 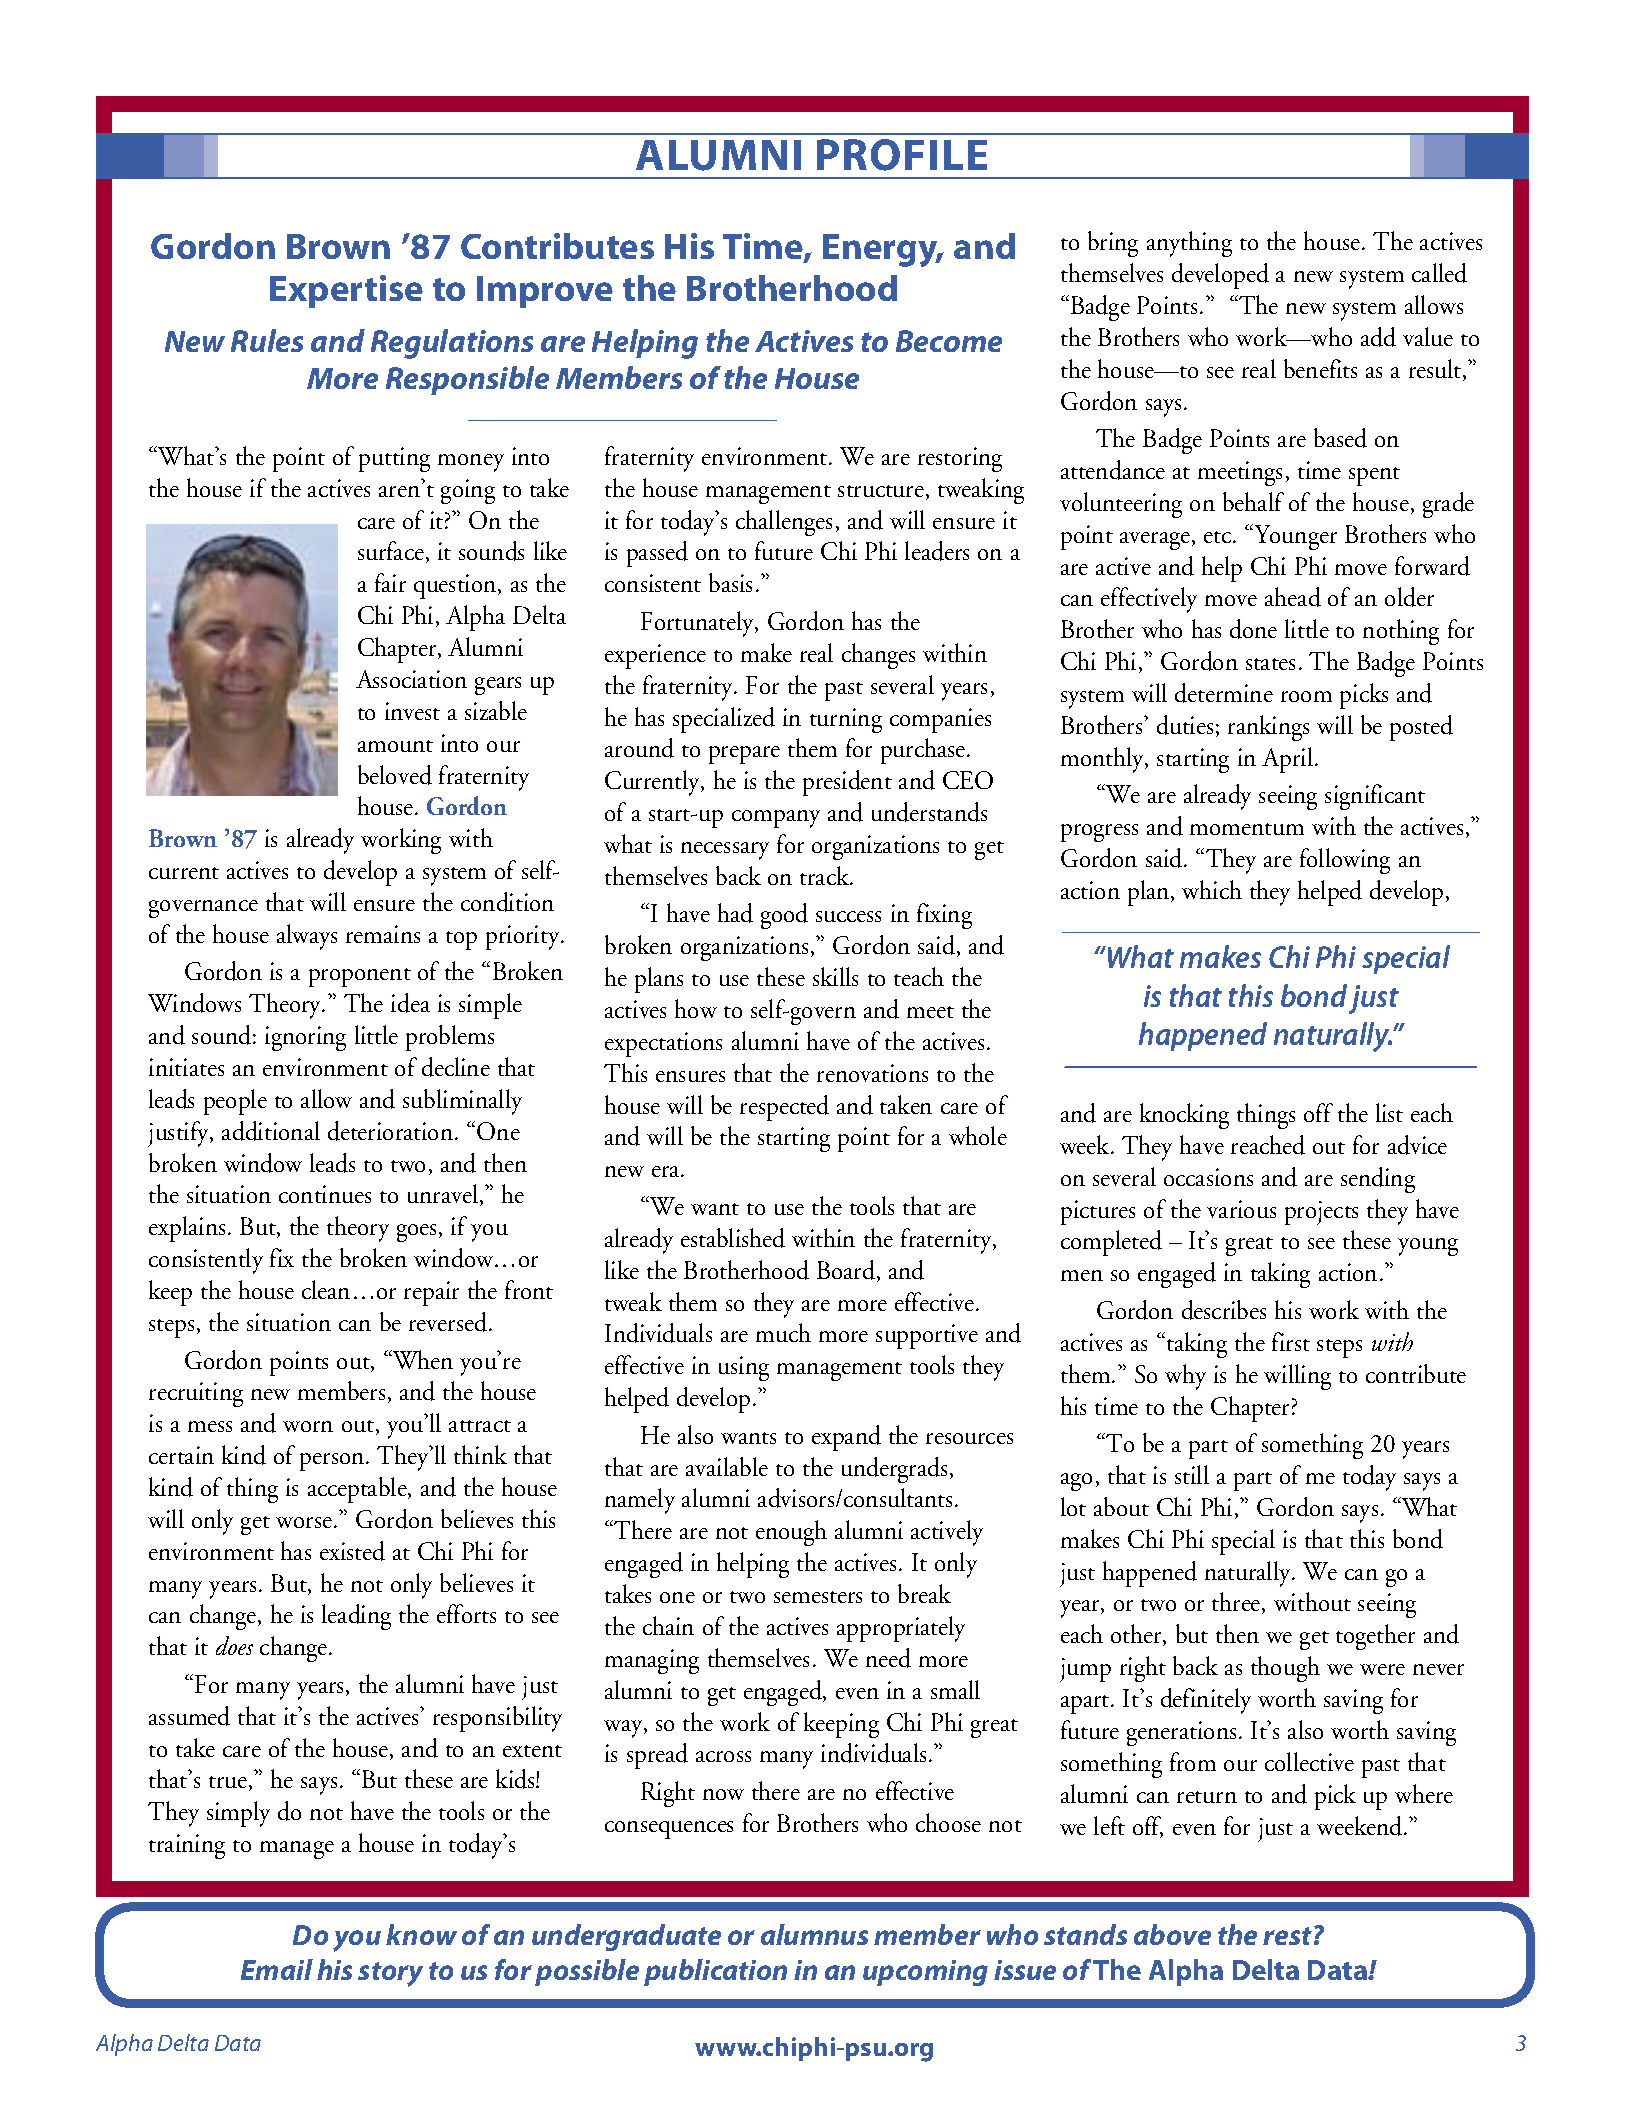 What do you see at coordinates (1287, 760) in the screenshot?
I see `April` at bounding box center [1287, 760].
